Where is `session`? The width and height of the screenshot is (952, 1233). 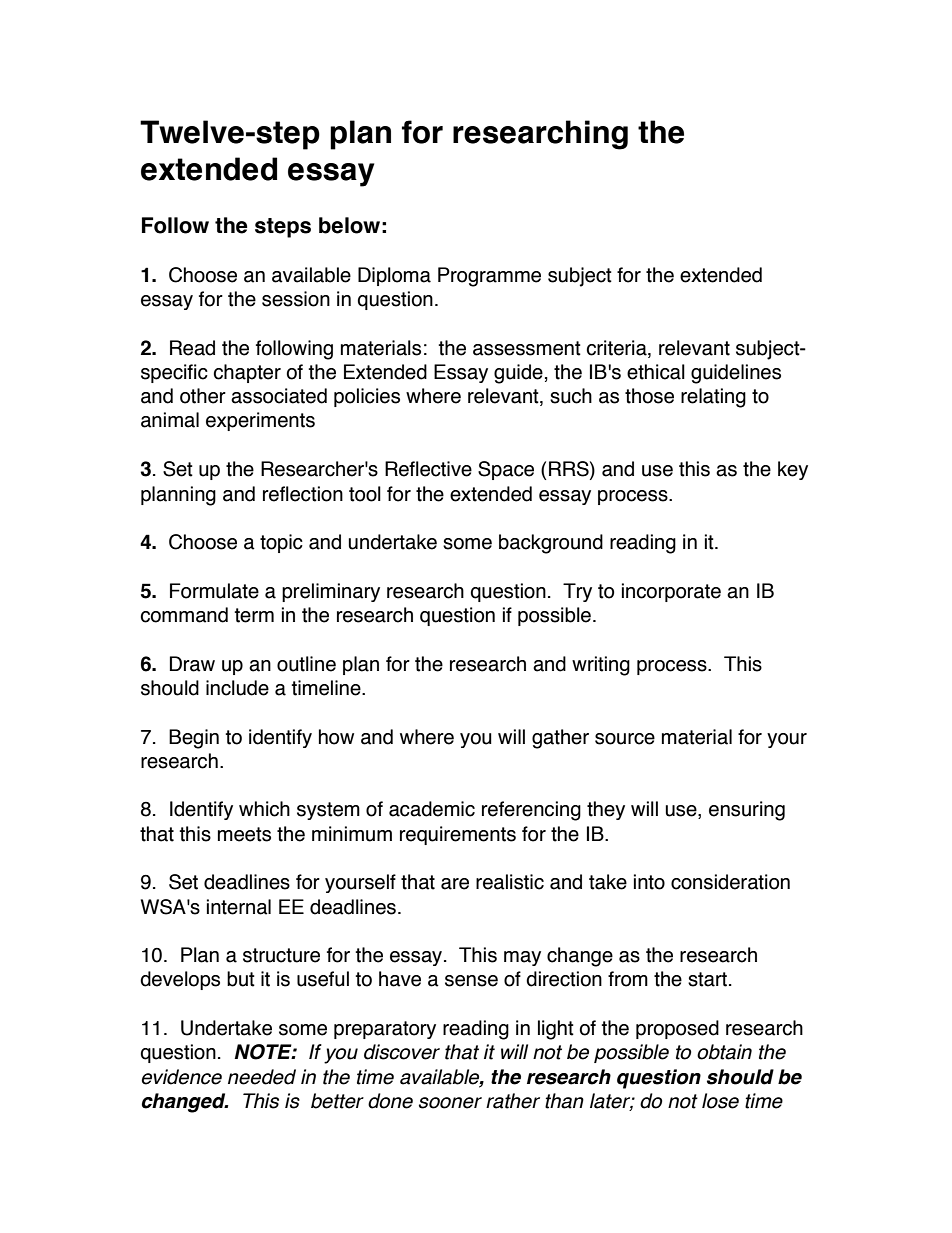
session is located at coordinates (296, 299).
